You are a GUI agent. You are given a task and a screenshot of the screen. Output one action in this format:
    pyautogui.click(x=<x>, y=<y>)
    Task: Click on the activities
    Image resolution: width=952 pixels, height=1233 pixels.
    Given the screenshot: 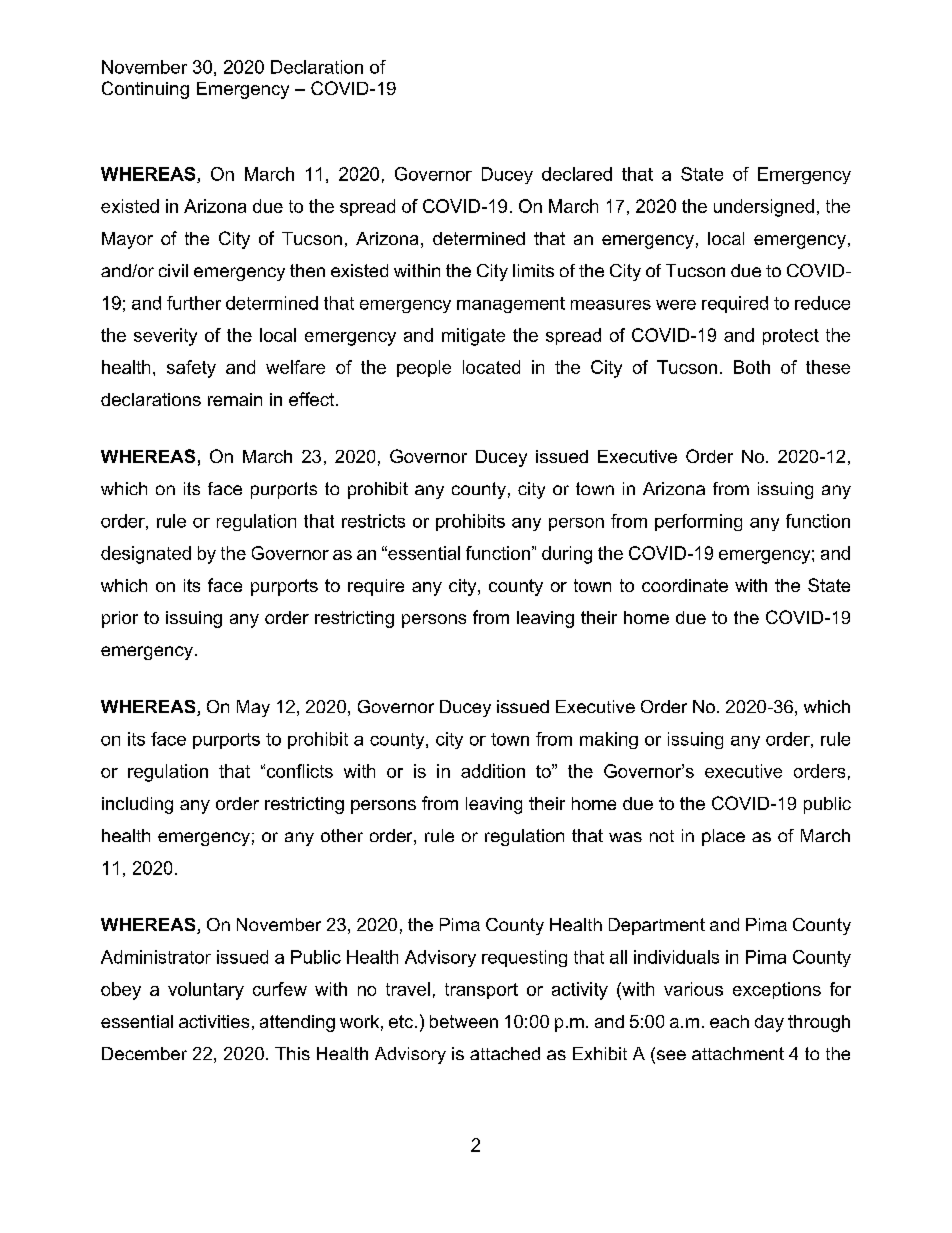 What is the action you would take?
    pyautogui.click(x=214, y=1021)
